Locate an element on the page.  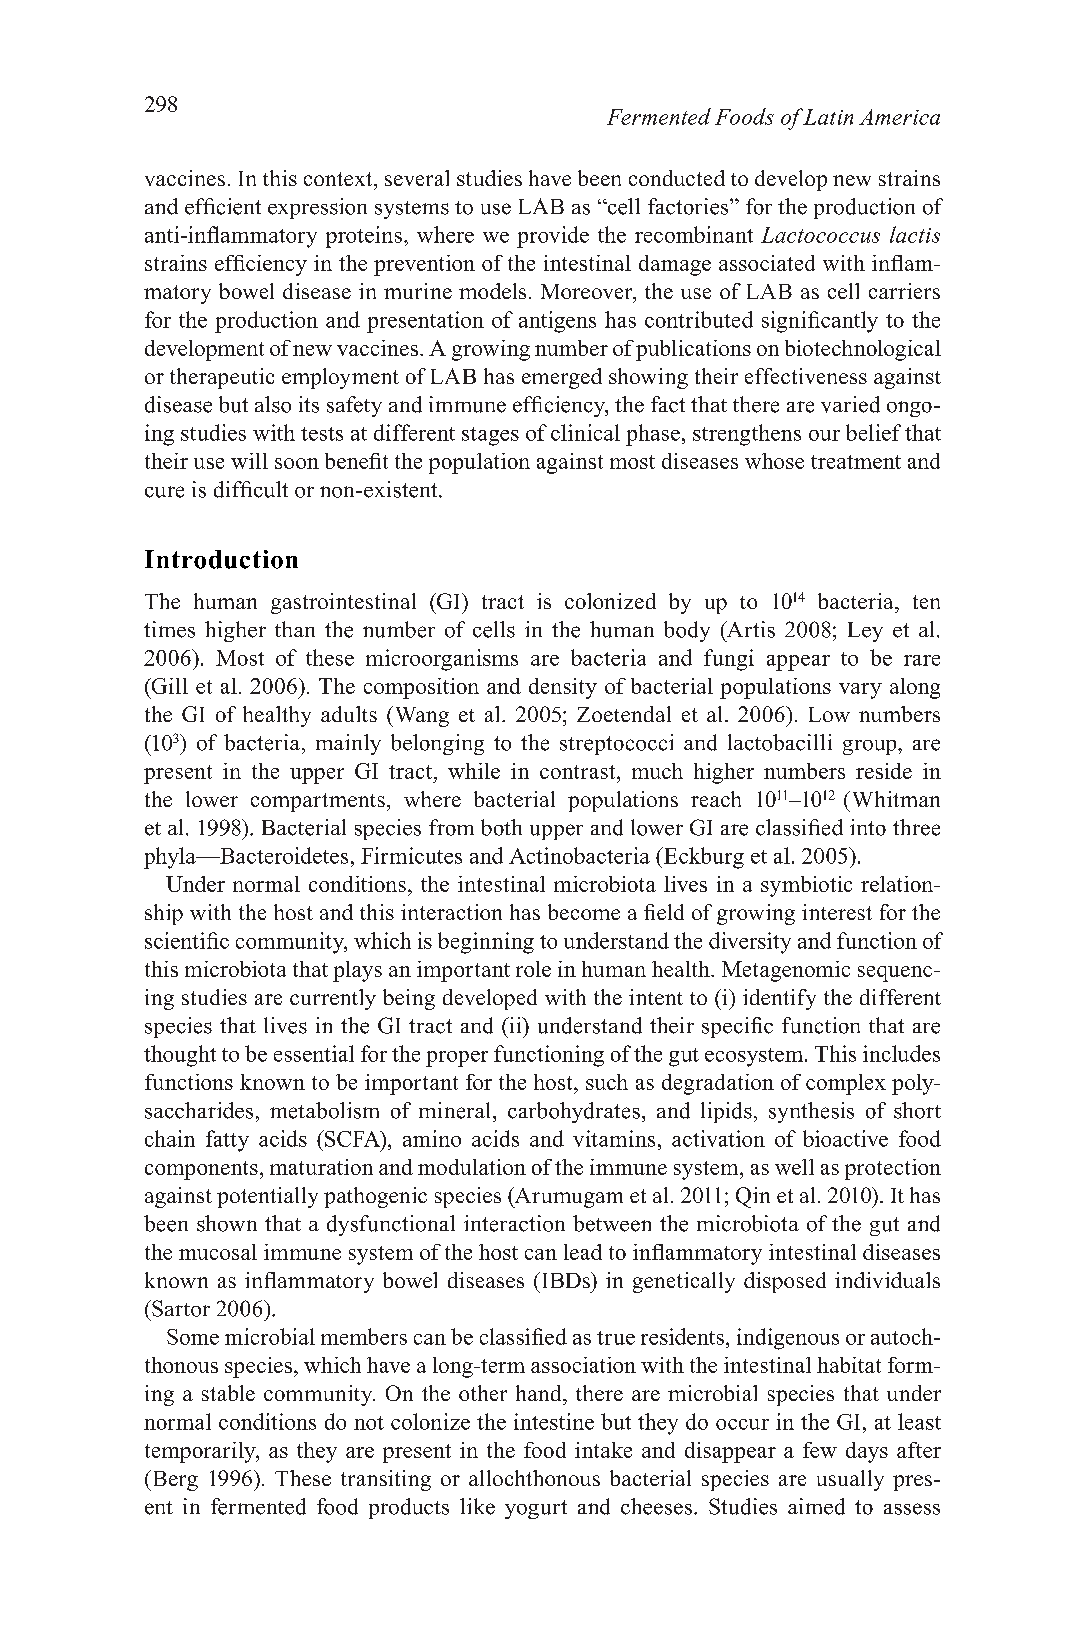
Latin is located at coordinates (828, 117).
